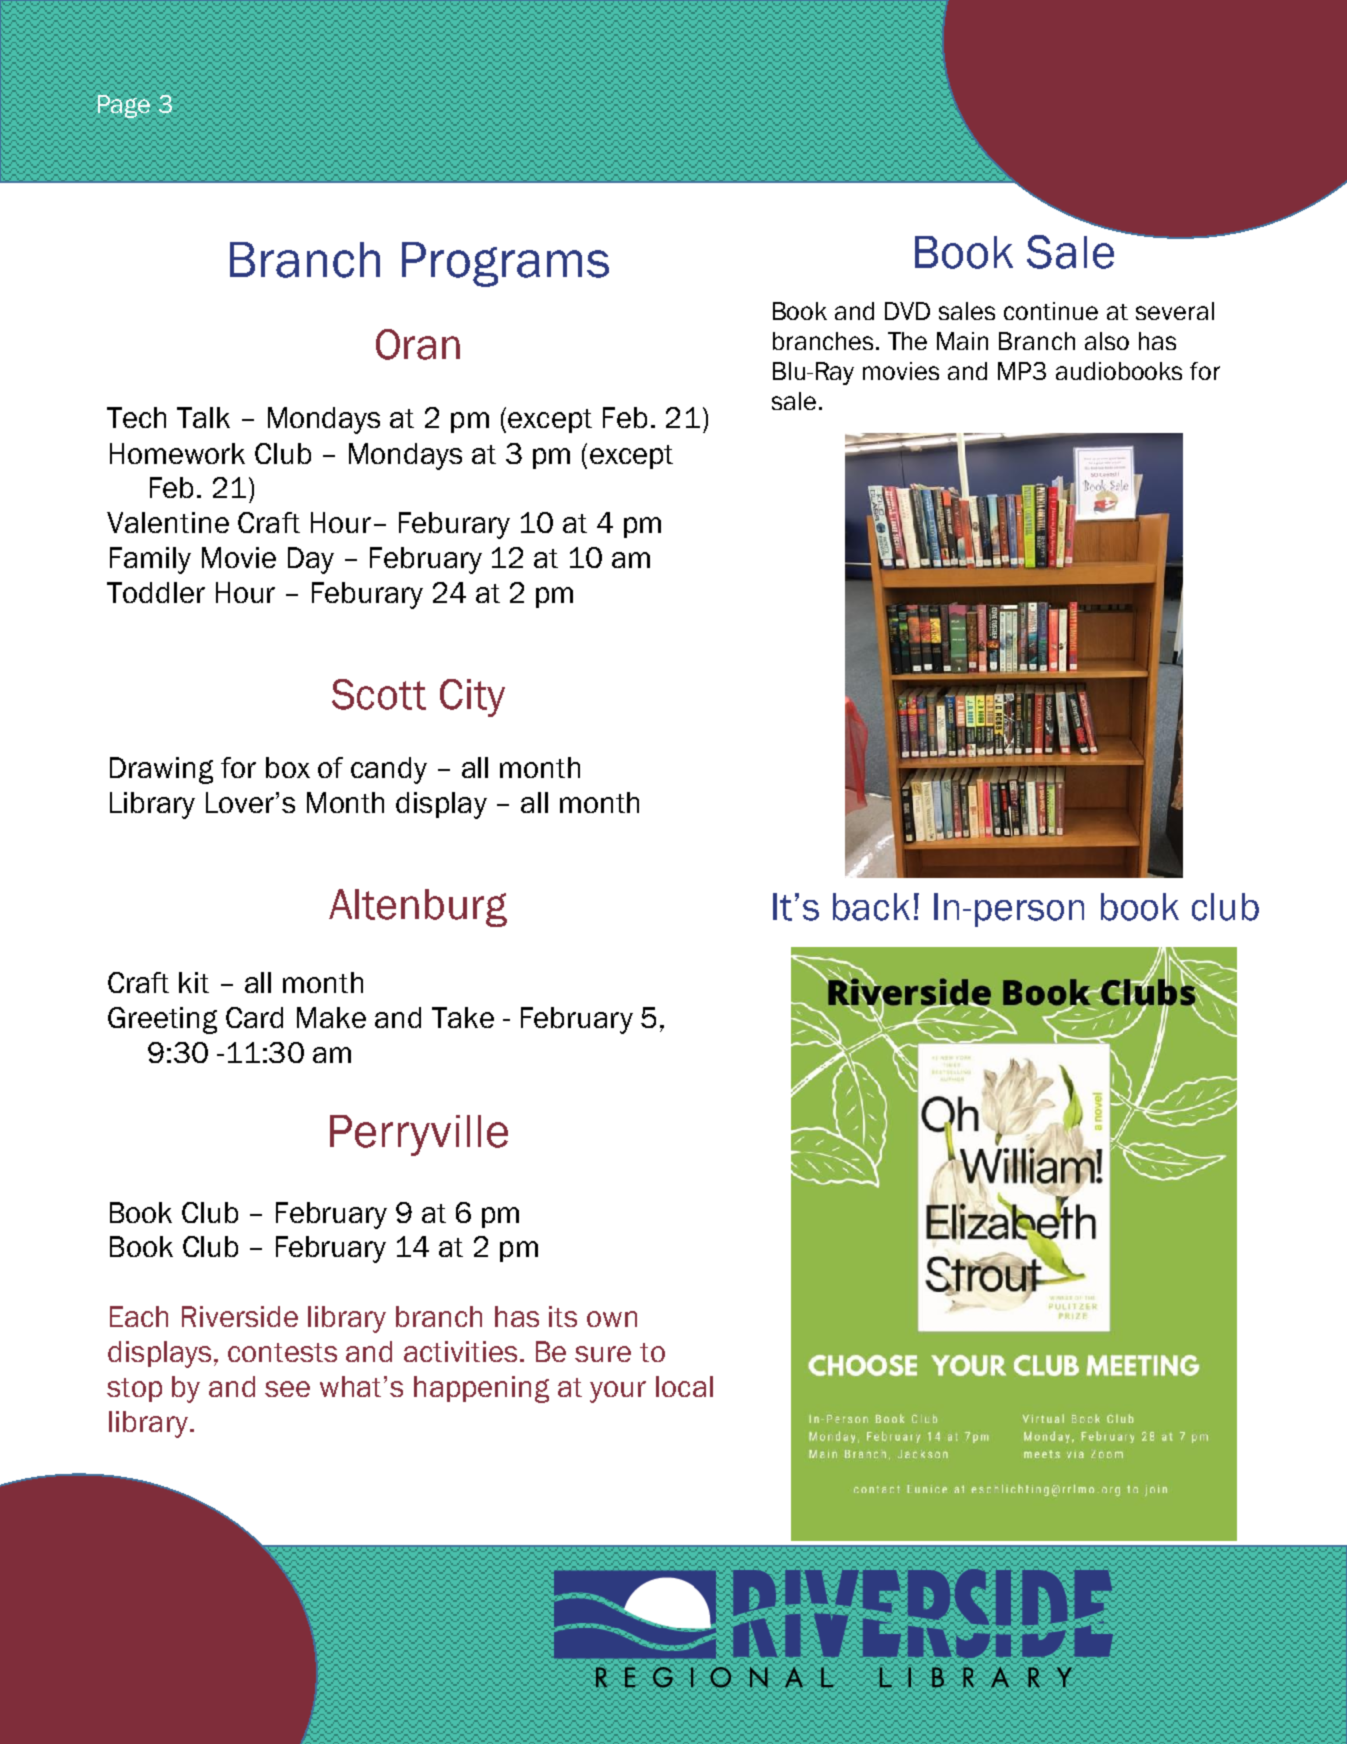 The height and width of the screenshot is (1744, 1347). Describe the element at coordinates (331, 1017) in the screenshot. I see `Make` at that location.
